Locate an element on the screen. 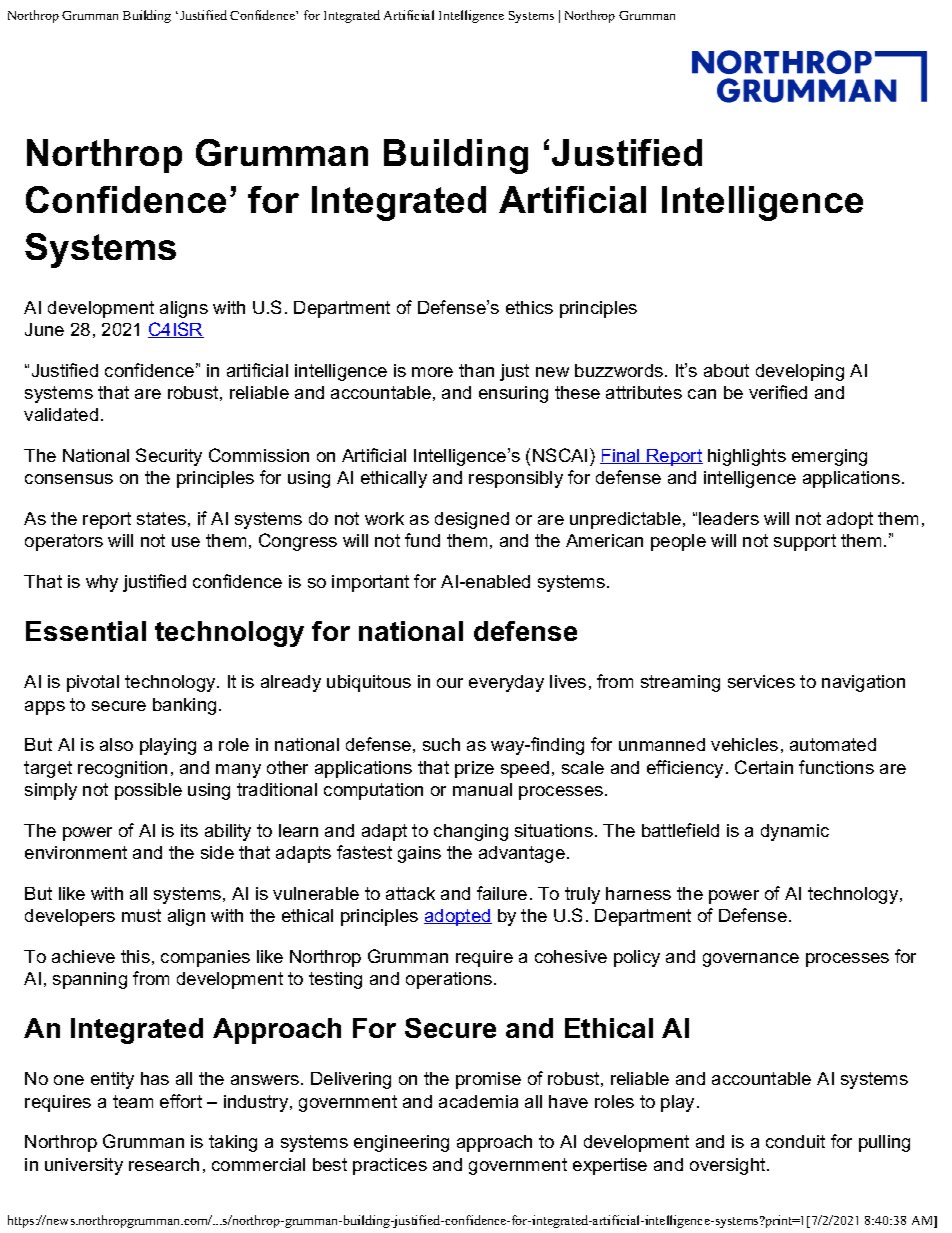 Image resolution: width=952 pixels, height=1233 pixels. leaders is located at coordinates (729, 518).
